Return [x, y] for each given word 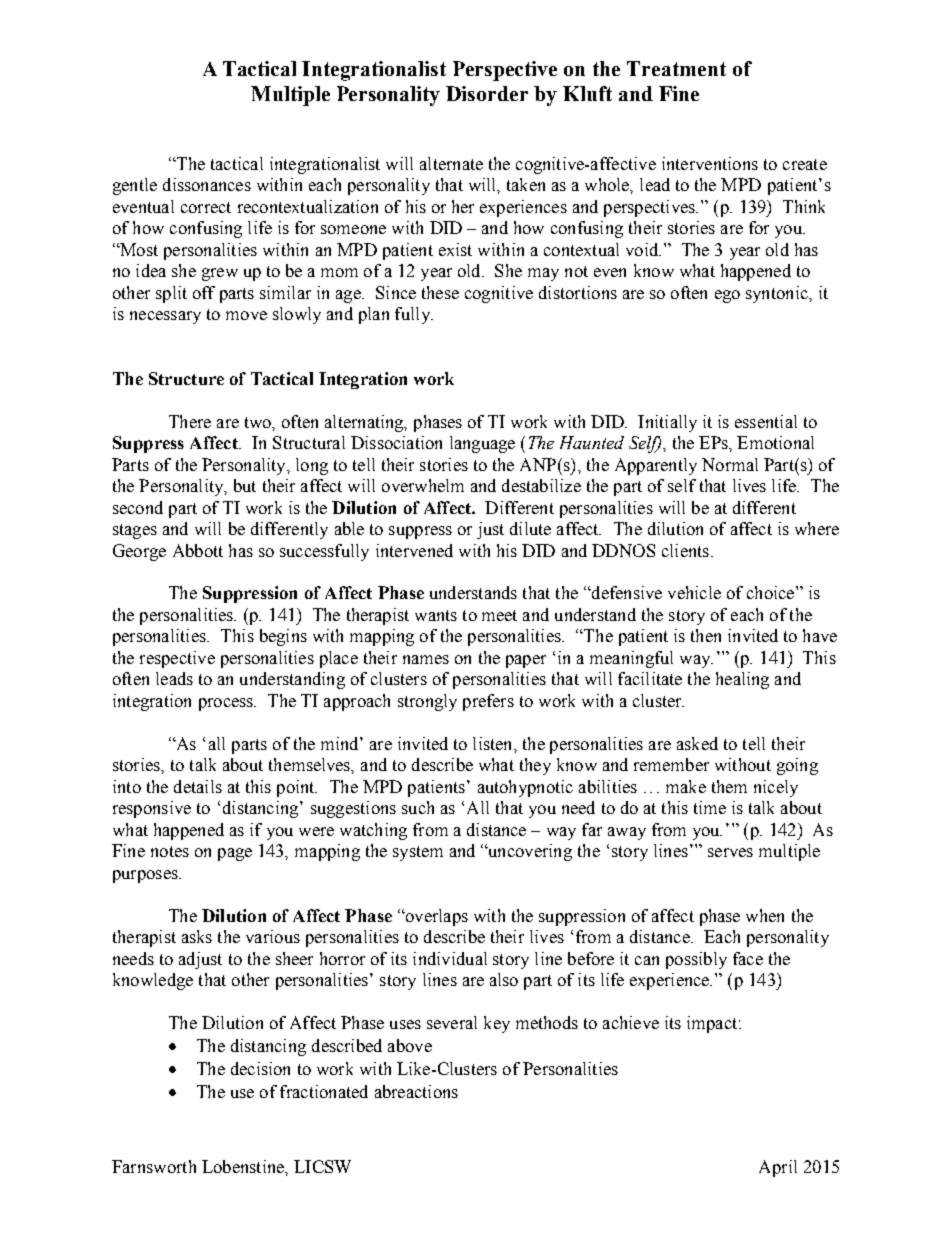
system [418, 853]
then [706, 635]
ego [727, 296]
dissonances [207, 184]
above [410, 1045]
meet [499, 615]
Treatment [676, 68]
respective [177, 659]
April [778, 1168]
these [440, 292]
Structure [186, 378]
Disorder [487, 93]
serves [730, 852]
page [235, 854]
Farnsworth [154, 1166]
